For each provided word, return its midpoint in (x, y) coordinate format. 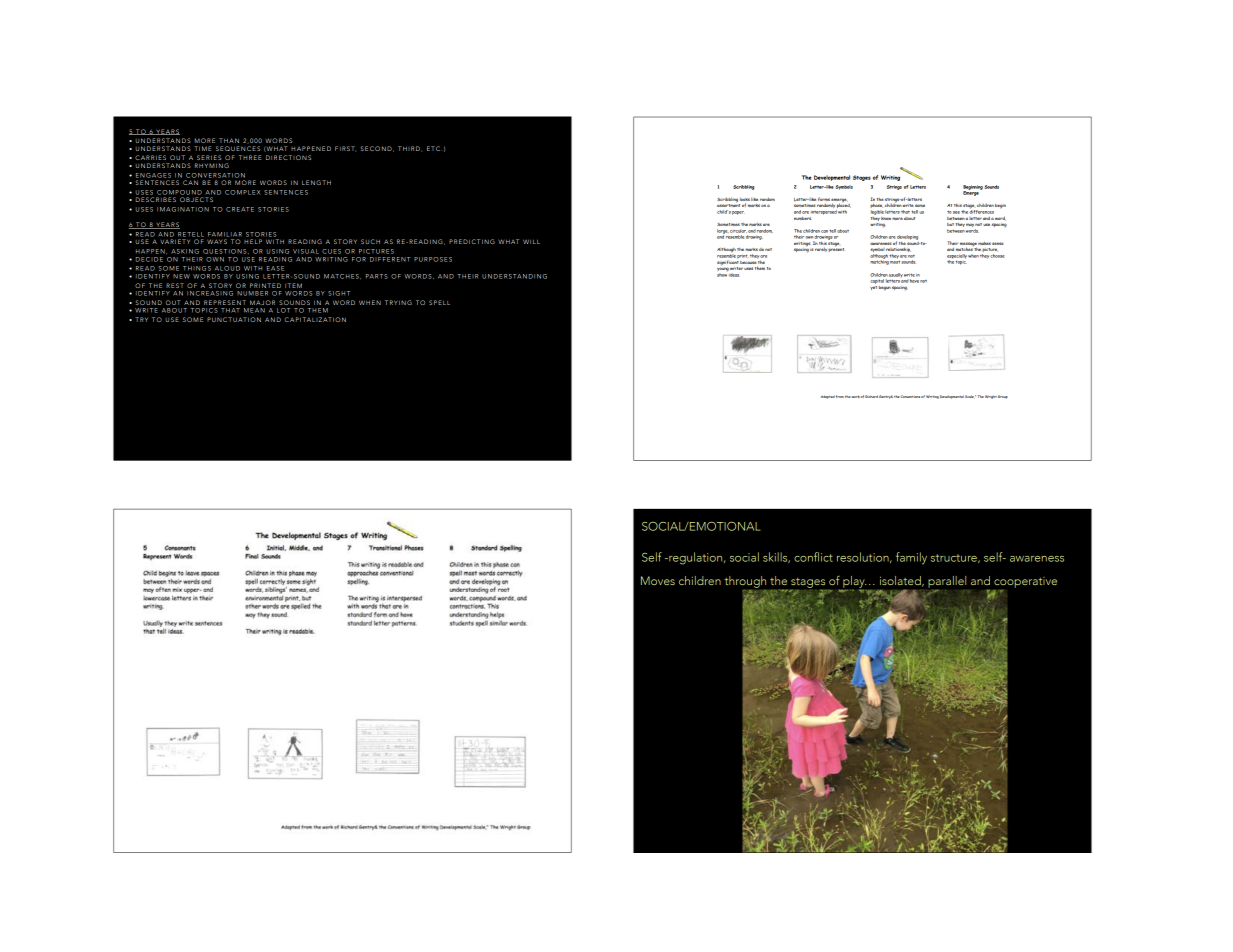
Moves (658, 580)
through (745, 582)
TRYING (398, 302)
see (956, 212)
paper (738, 213)
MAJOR (262, 302)
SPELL (439, 302)
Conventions (910, 396)
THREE (250, 157)
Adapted (828, 397)
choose (997, 254)
